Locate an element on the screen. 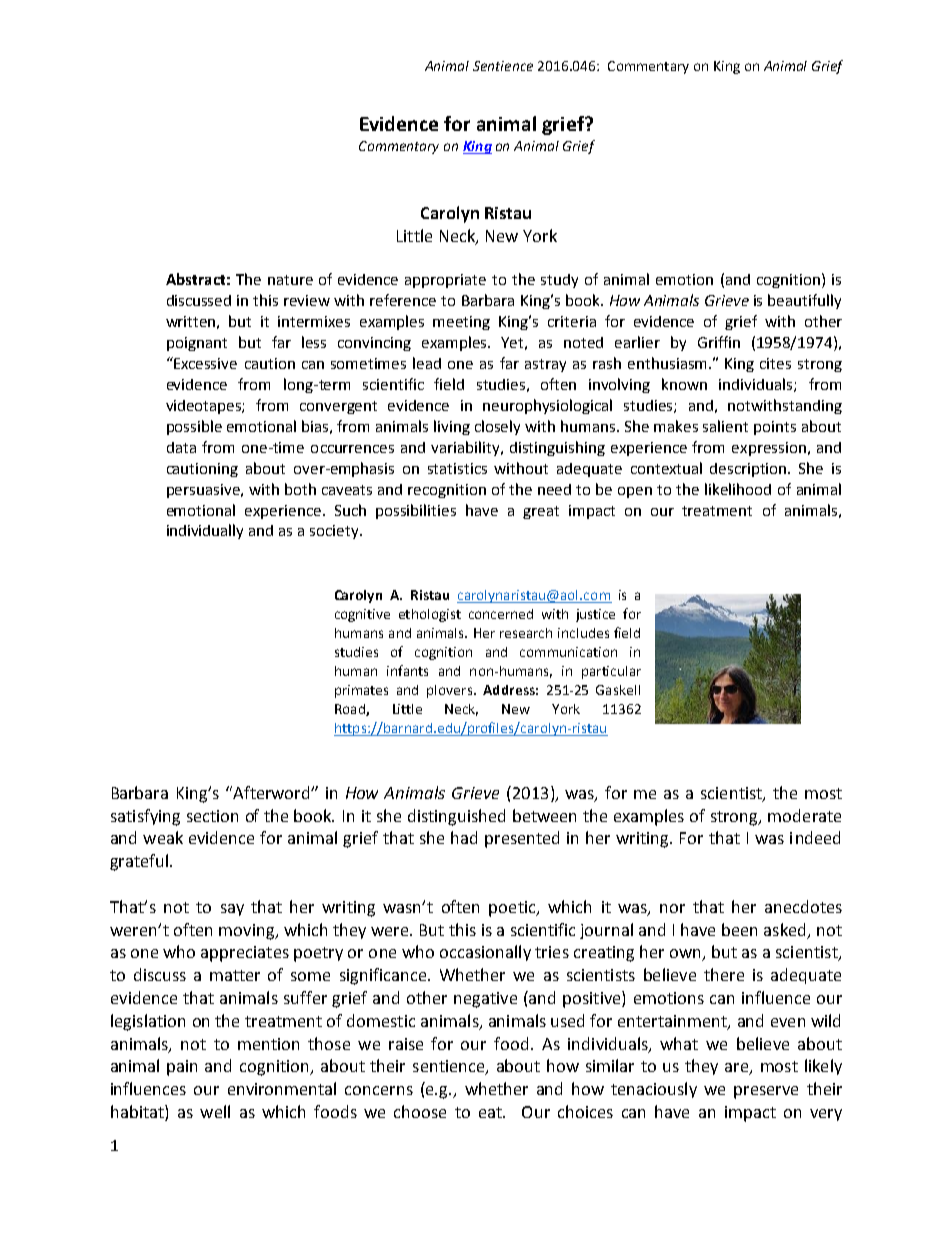 The image size is (952, 1233). individually is located at coordinates (205, 531).
